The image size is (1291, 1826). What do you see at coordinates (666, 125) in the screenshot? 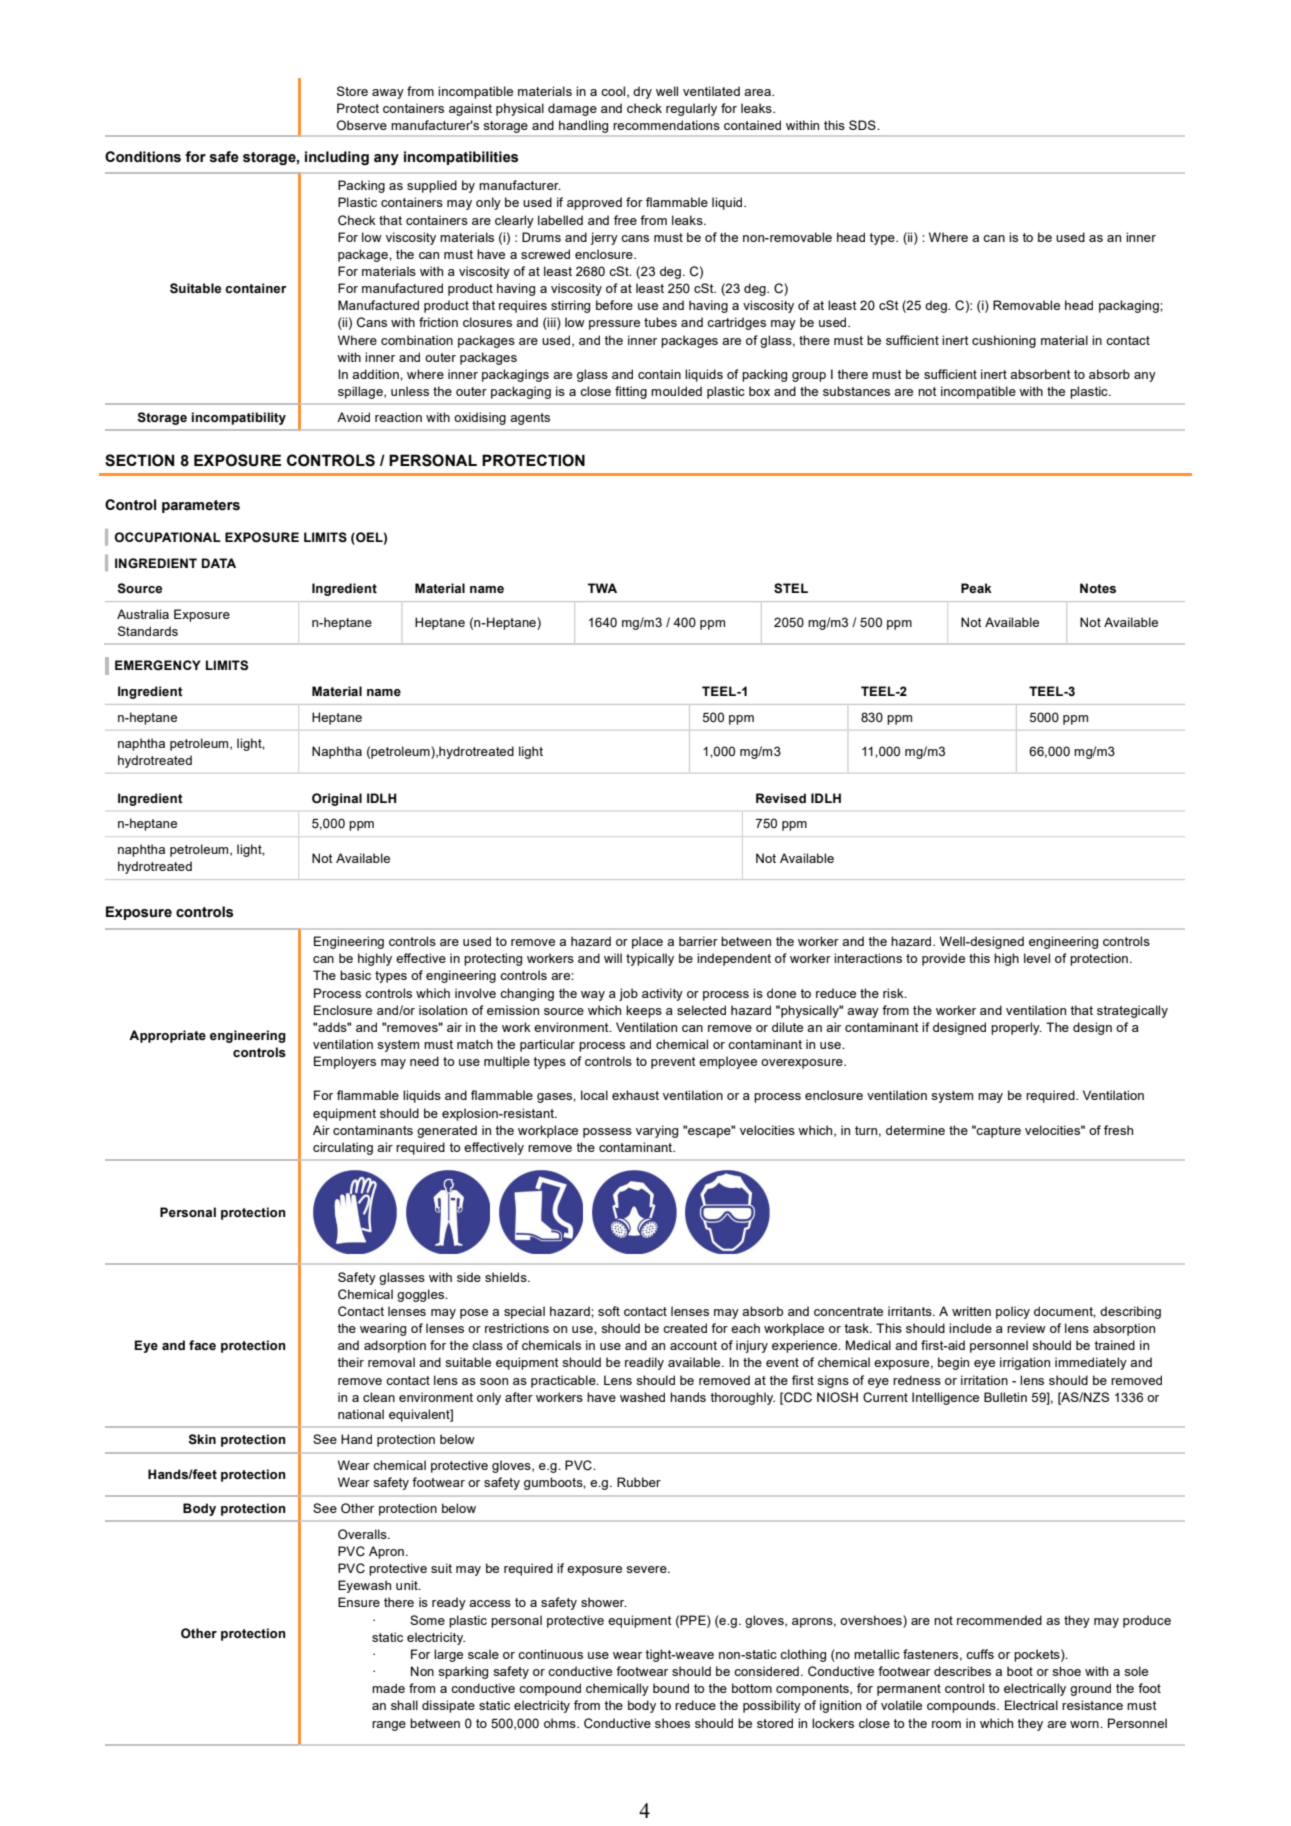
I see `recommendations` at bounding box center [666, 125].
